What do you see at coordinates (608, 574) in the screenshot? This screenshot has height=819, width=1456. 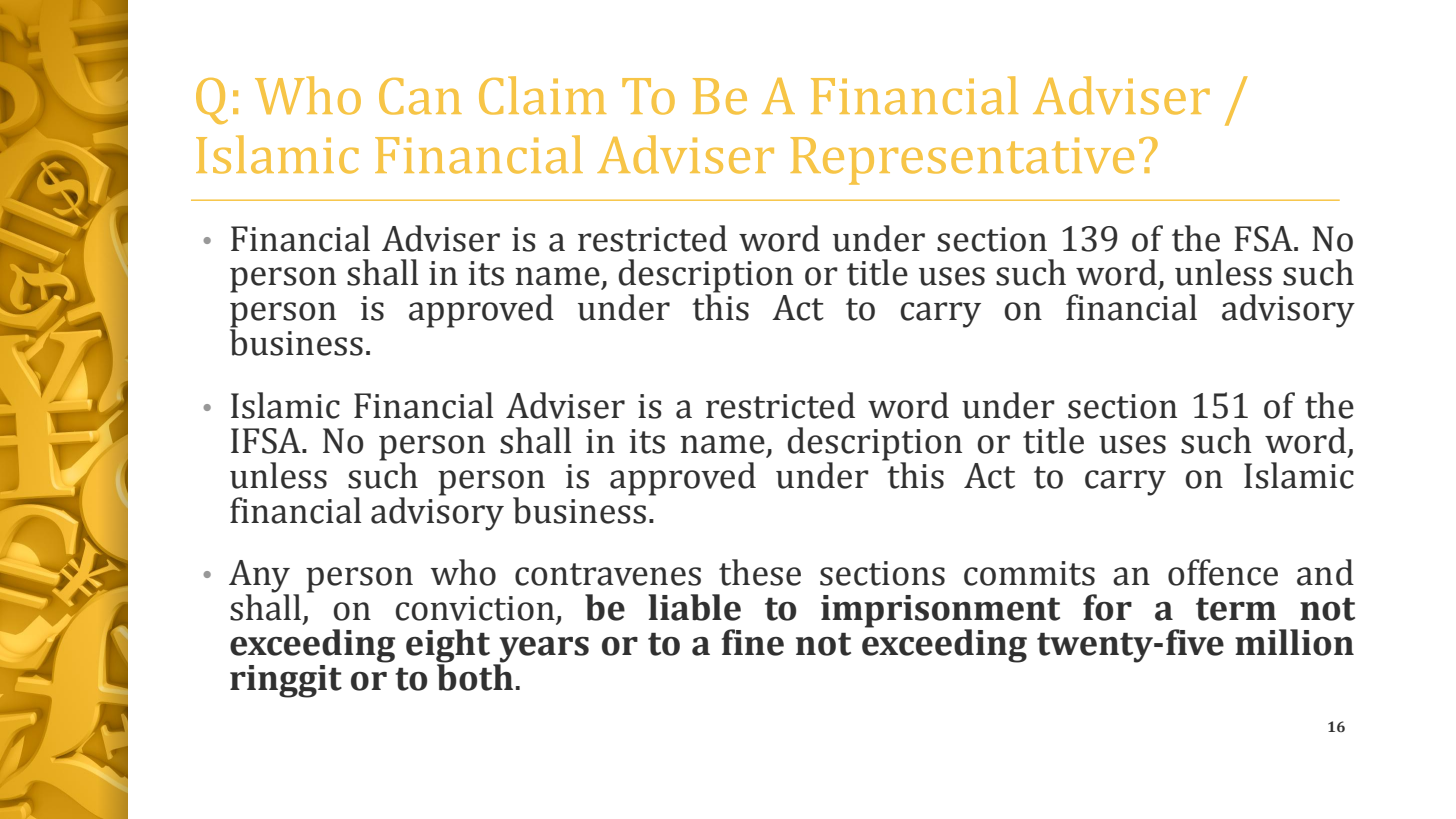 I see `contravenes` at bounding box center [608, 574].
